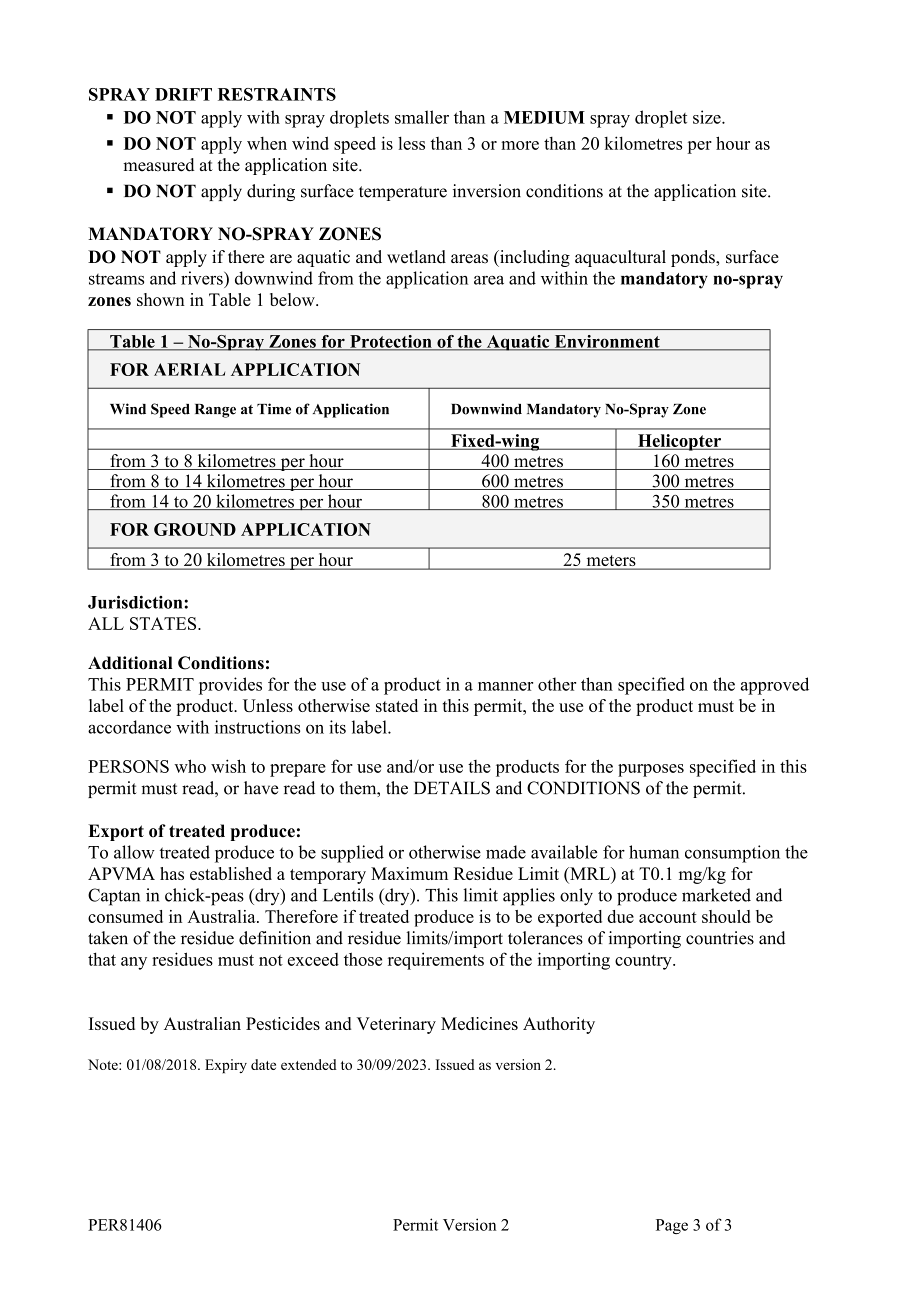 The image size is (924, 1308). I want to click on DRIFT, so click(183, 94).
